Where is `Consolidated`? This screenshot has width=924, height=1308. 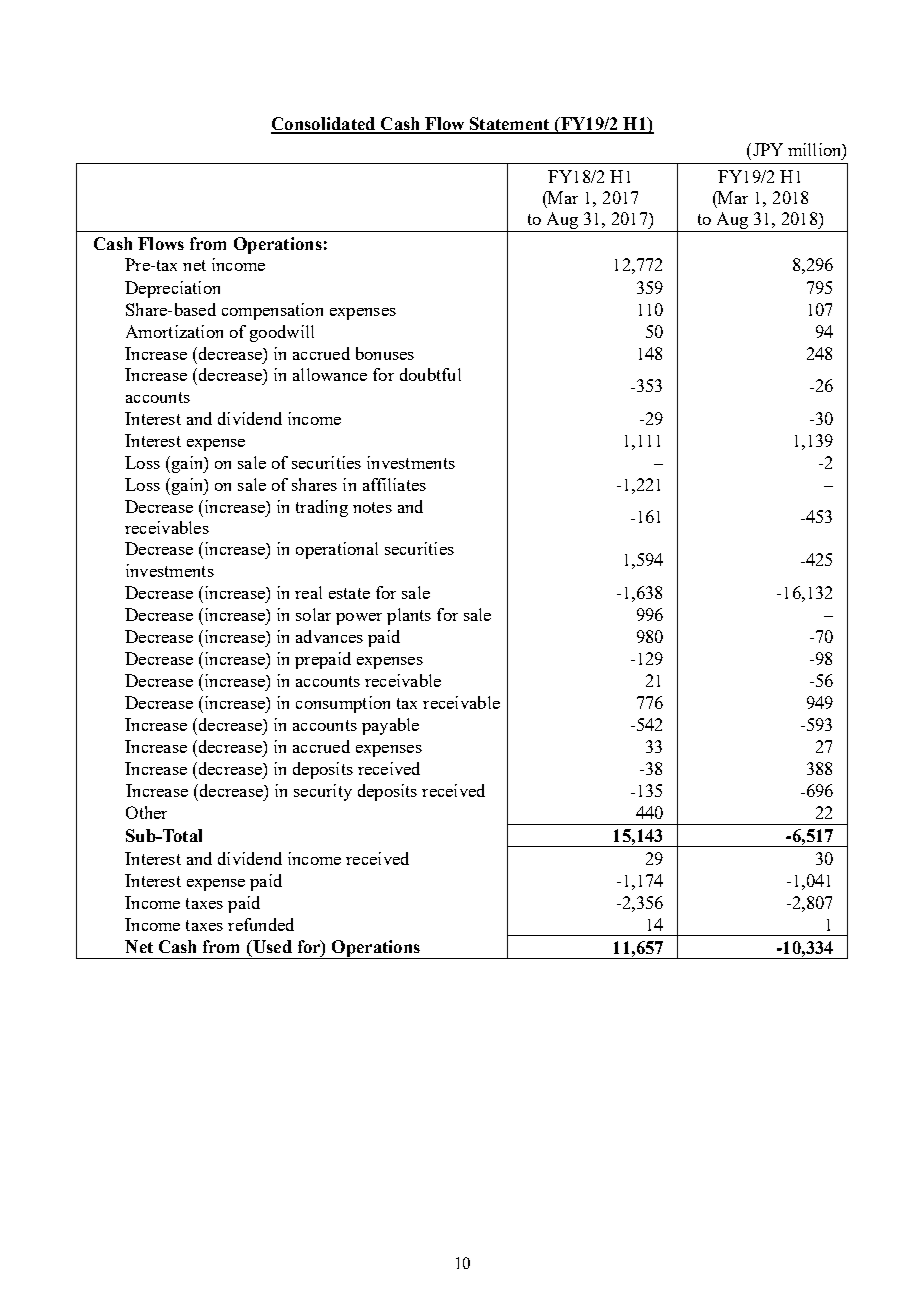 Consolidated is located at coordinates (324, 125).
